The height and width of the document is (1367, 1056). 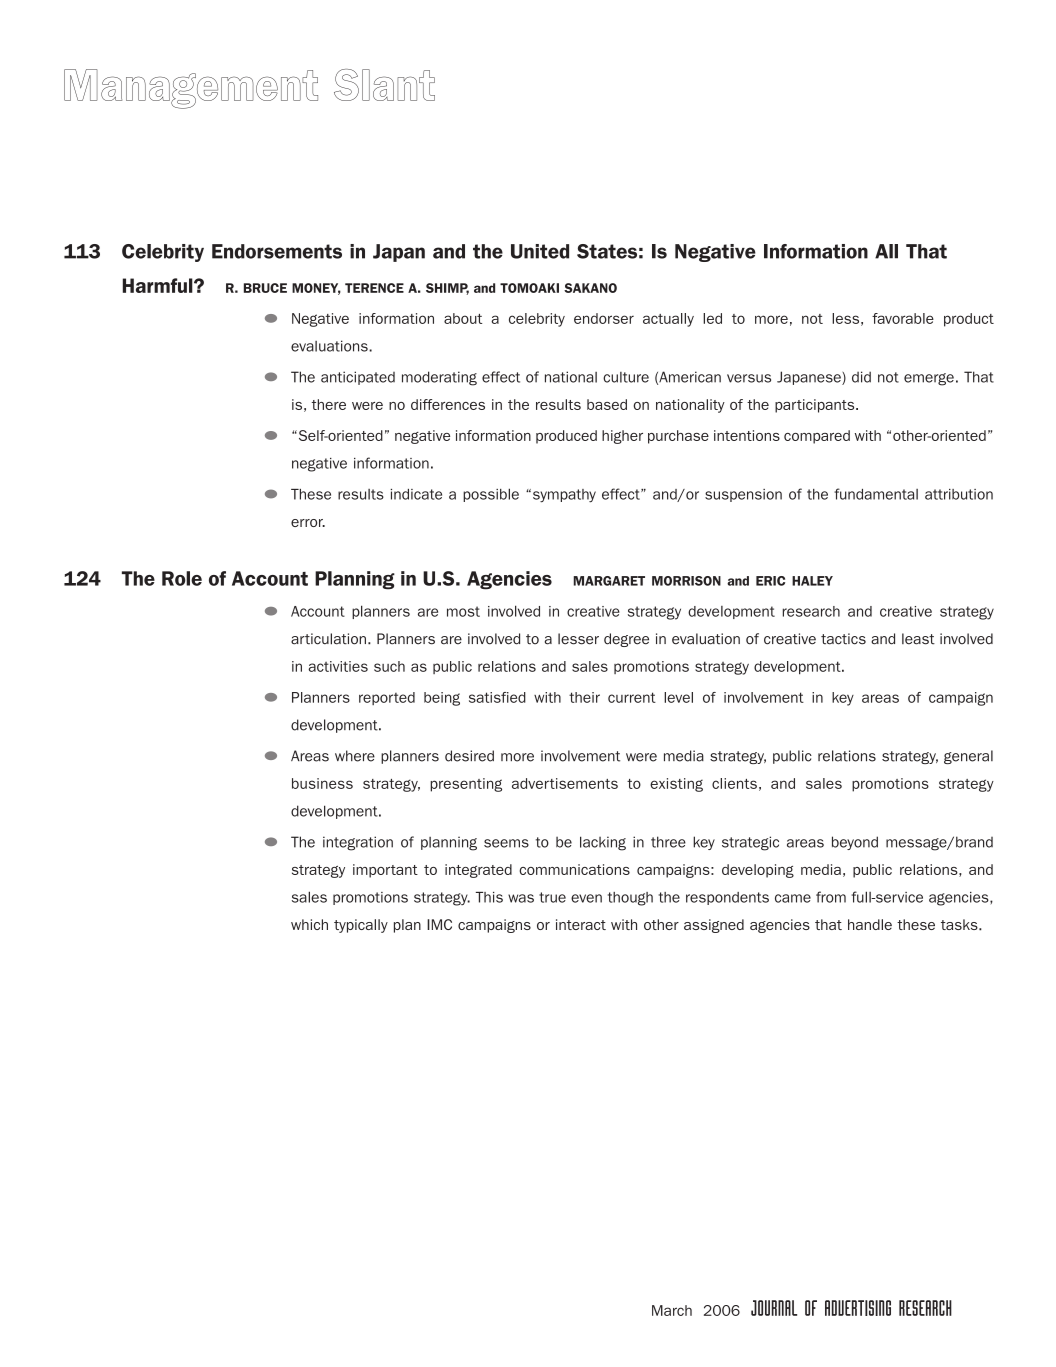 What do you see at coordinates (322, 783) in the document?
I see `business` at bounding box center [322, 783].
